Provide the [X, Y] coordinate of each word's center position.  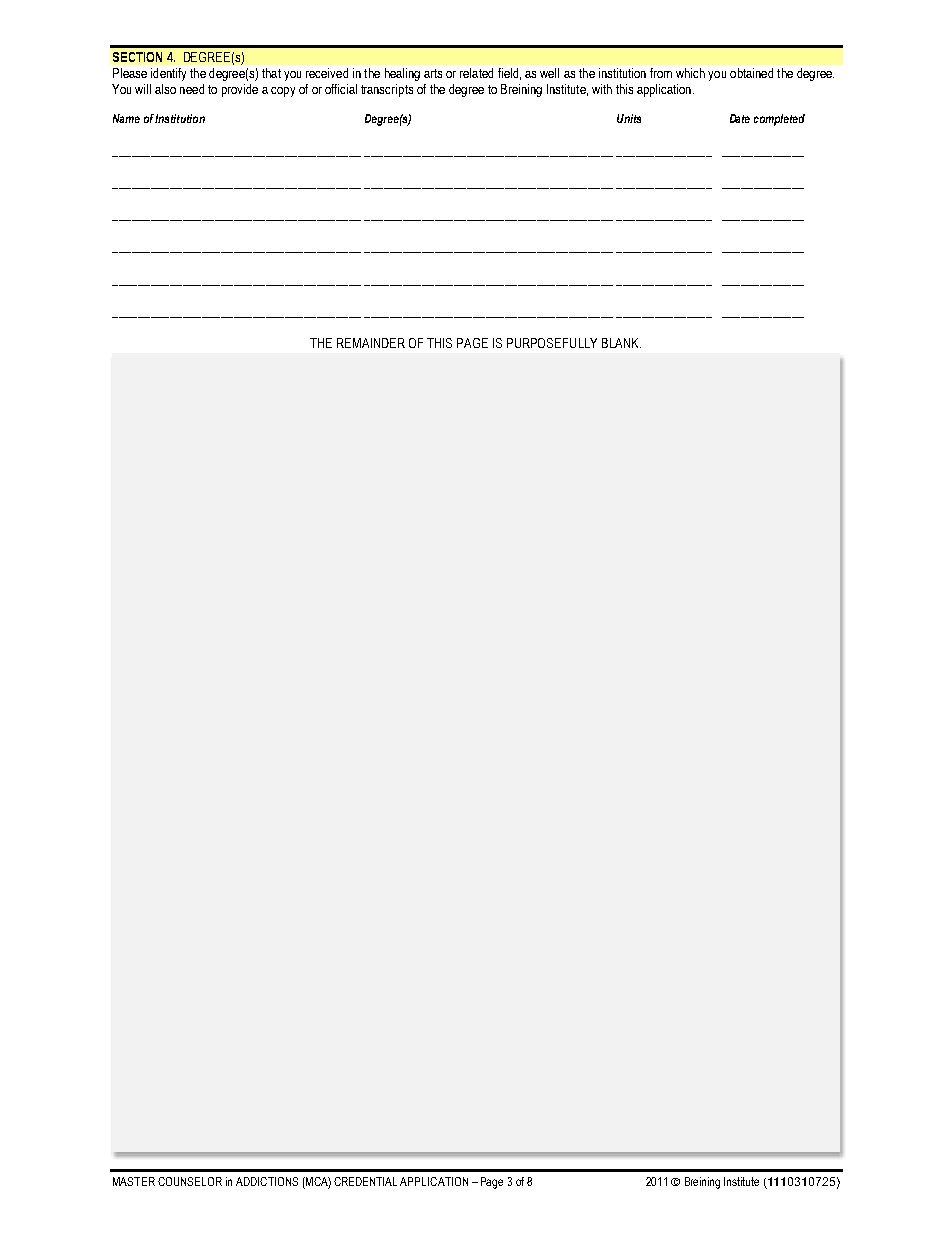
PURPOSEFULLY [552, 343]
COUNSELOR [190, 1181]
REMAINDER [371, 343]
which [690, 73]
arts [433, 73]
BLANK [621, 343]
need [192, 89]
